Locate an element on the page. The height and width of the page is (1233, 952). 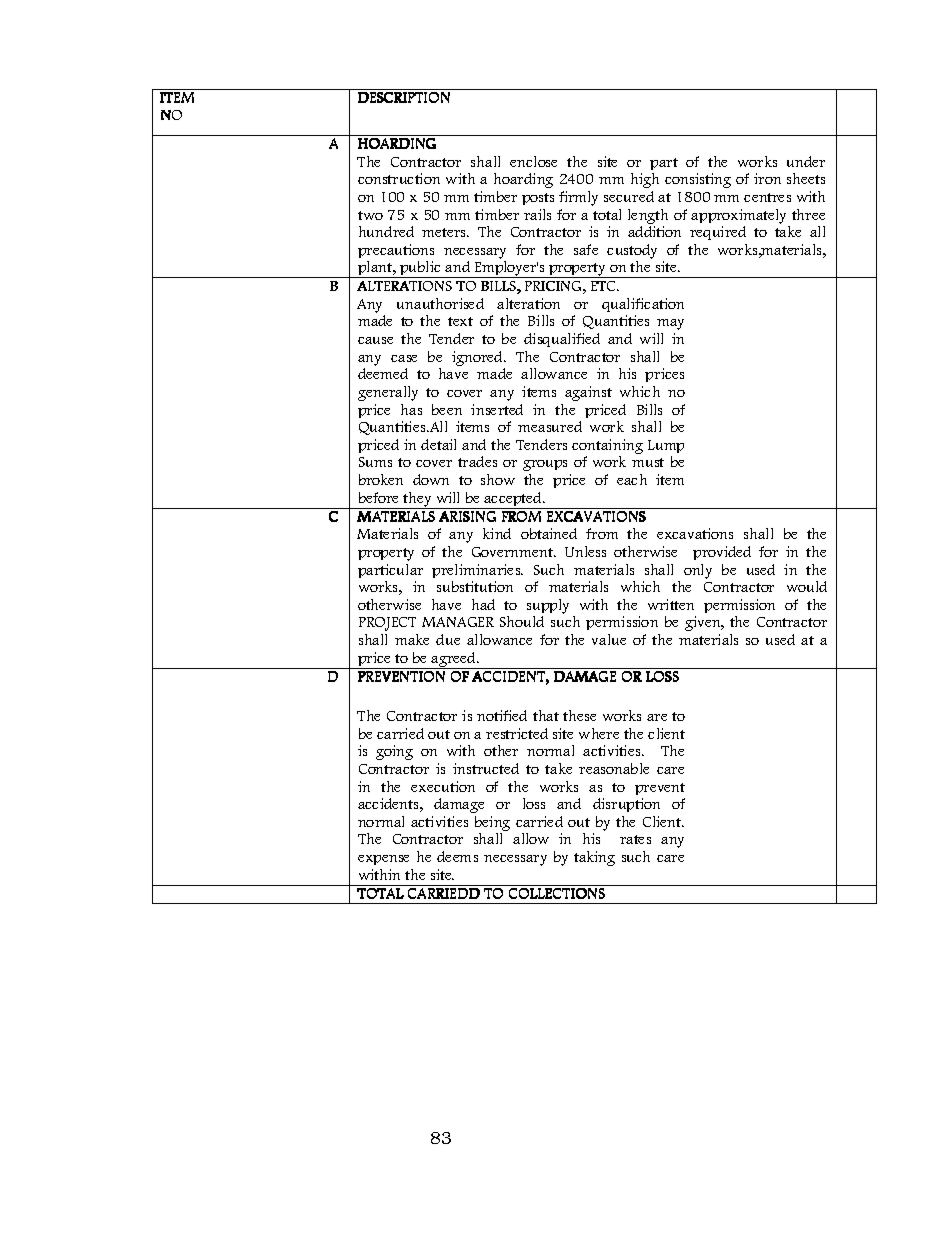
may is located at coordinates (670, 324).
